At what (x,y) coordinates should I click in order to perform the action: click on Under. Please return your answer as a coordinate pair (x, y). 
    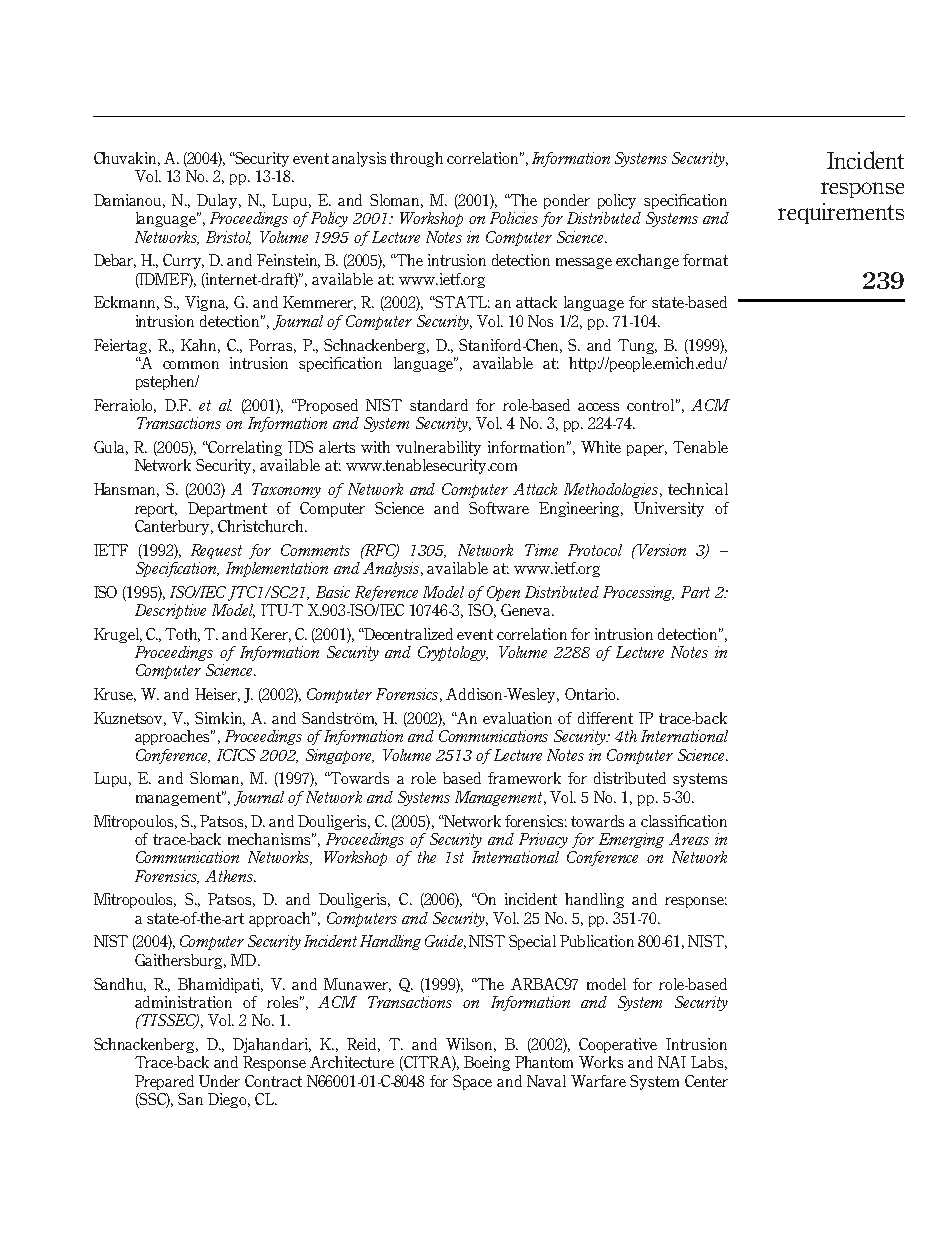
    Looking at the image, I should click on (219, 1081).
